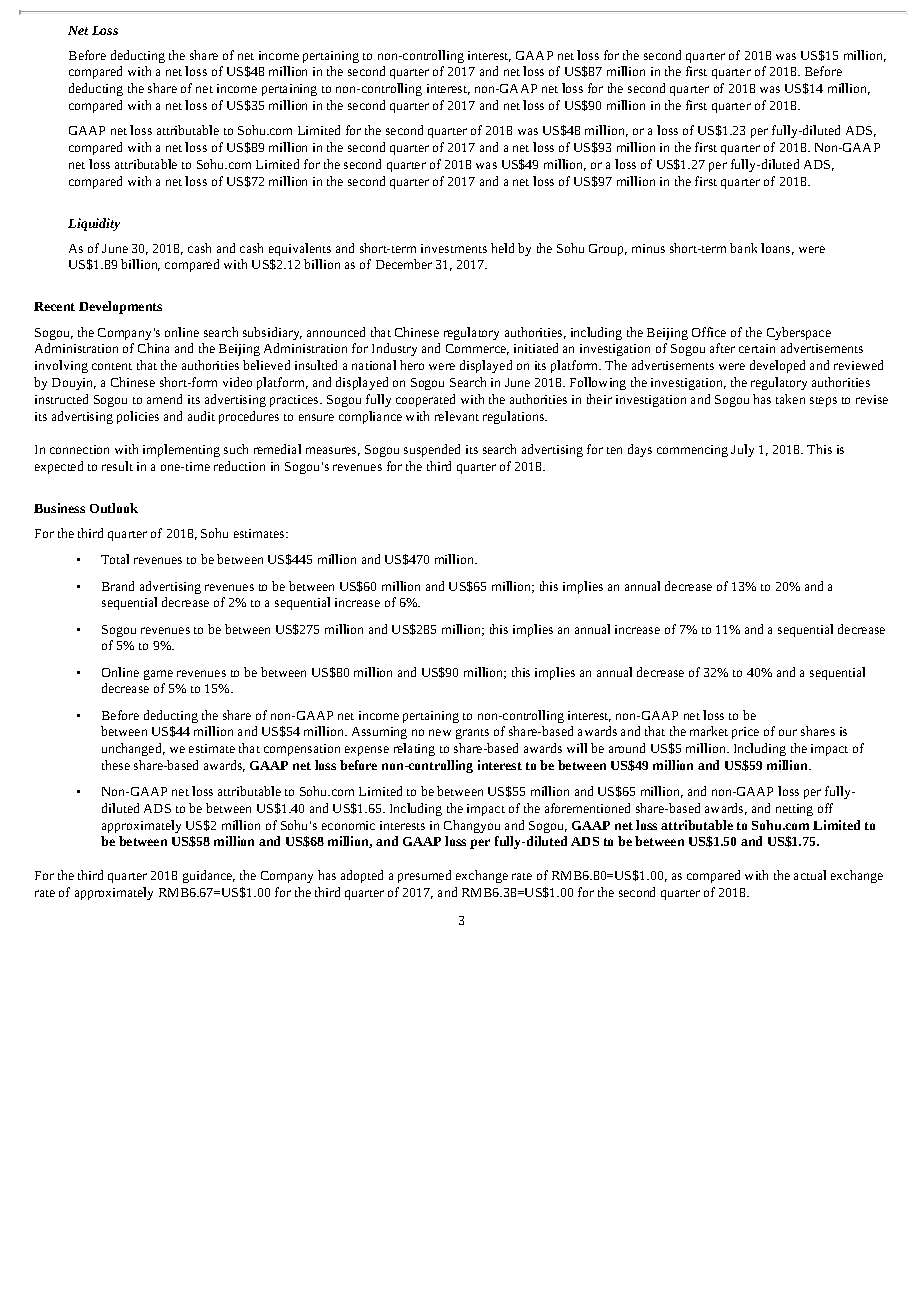  Describe the element at coordinates (432, 450) in the document. I see `suspended` at that location.
